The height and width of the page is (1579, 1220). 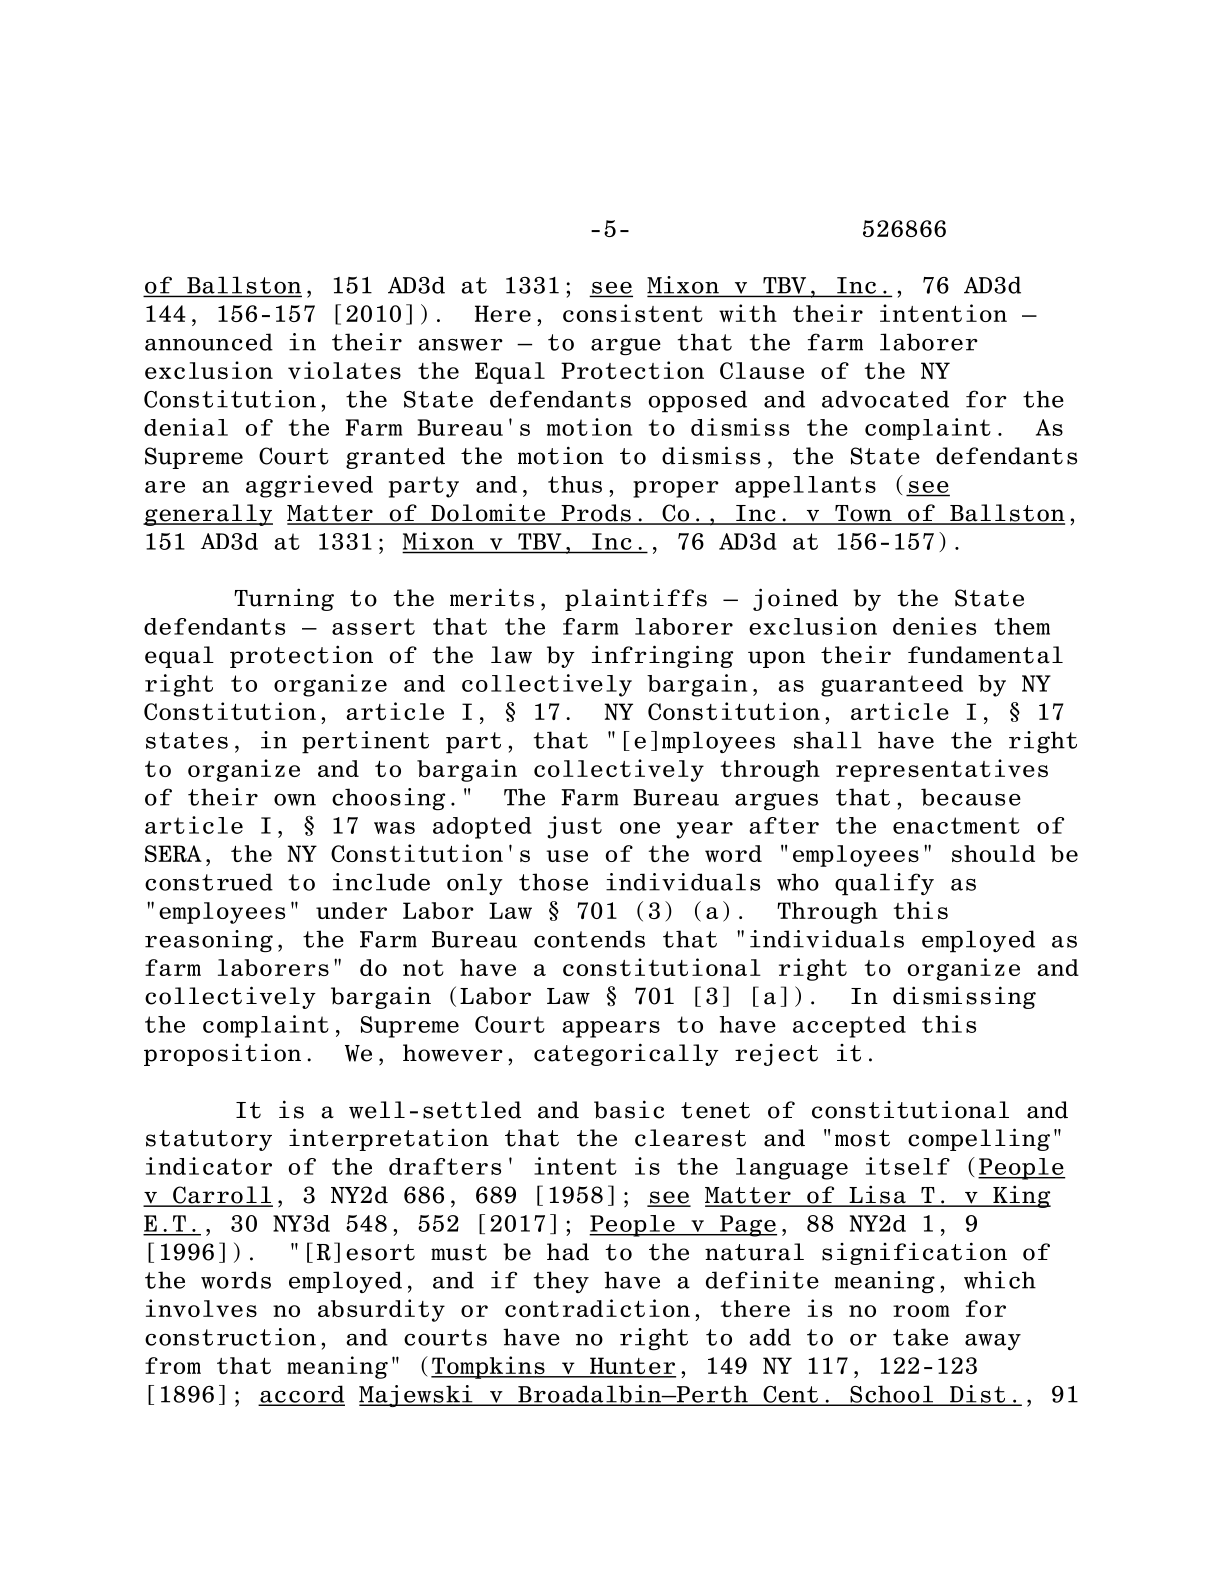 What do you see at coordinates (209, 342) in the page?
I see `announced` at bounding box center [209, 342].
